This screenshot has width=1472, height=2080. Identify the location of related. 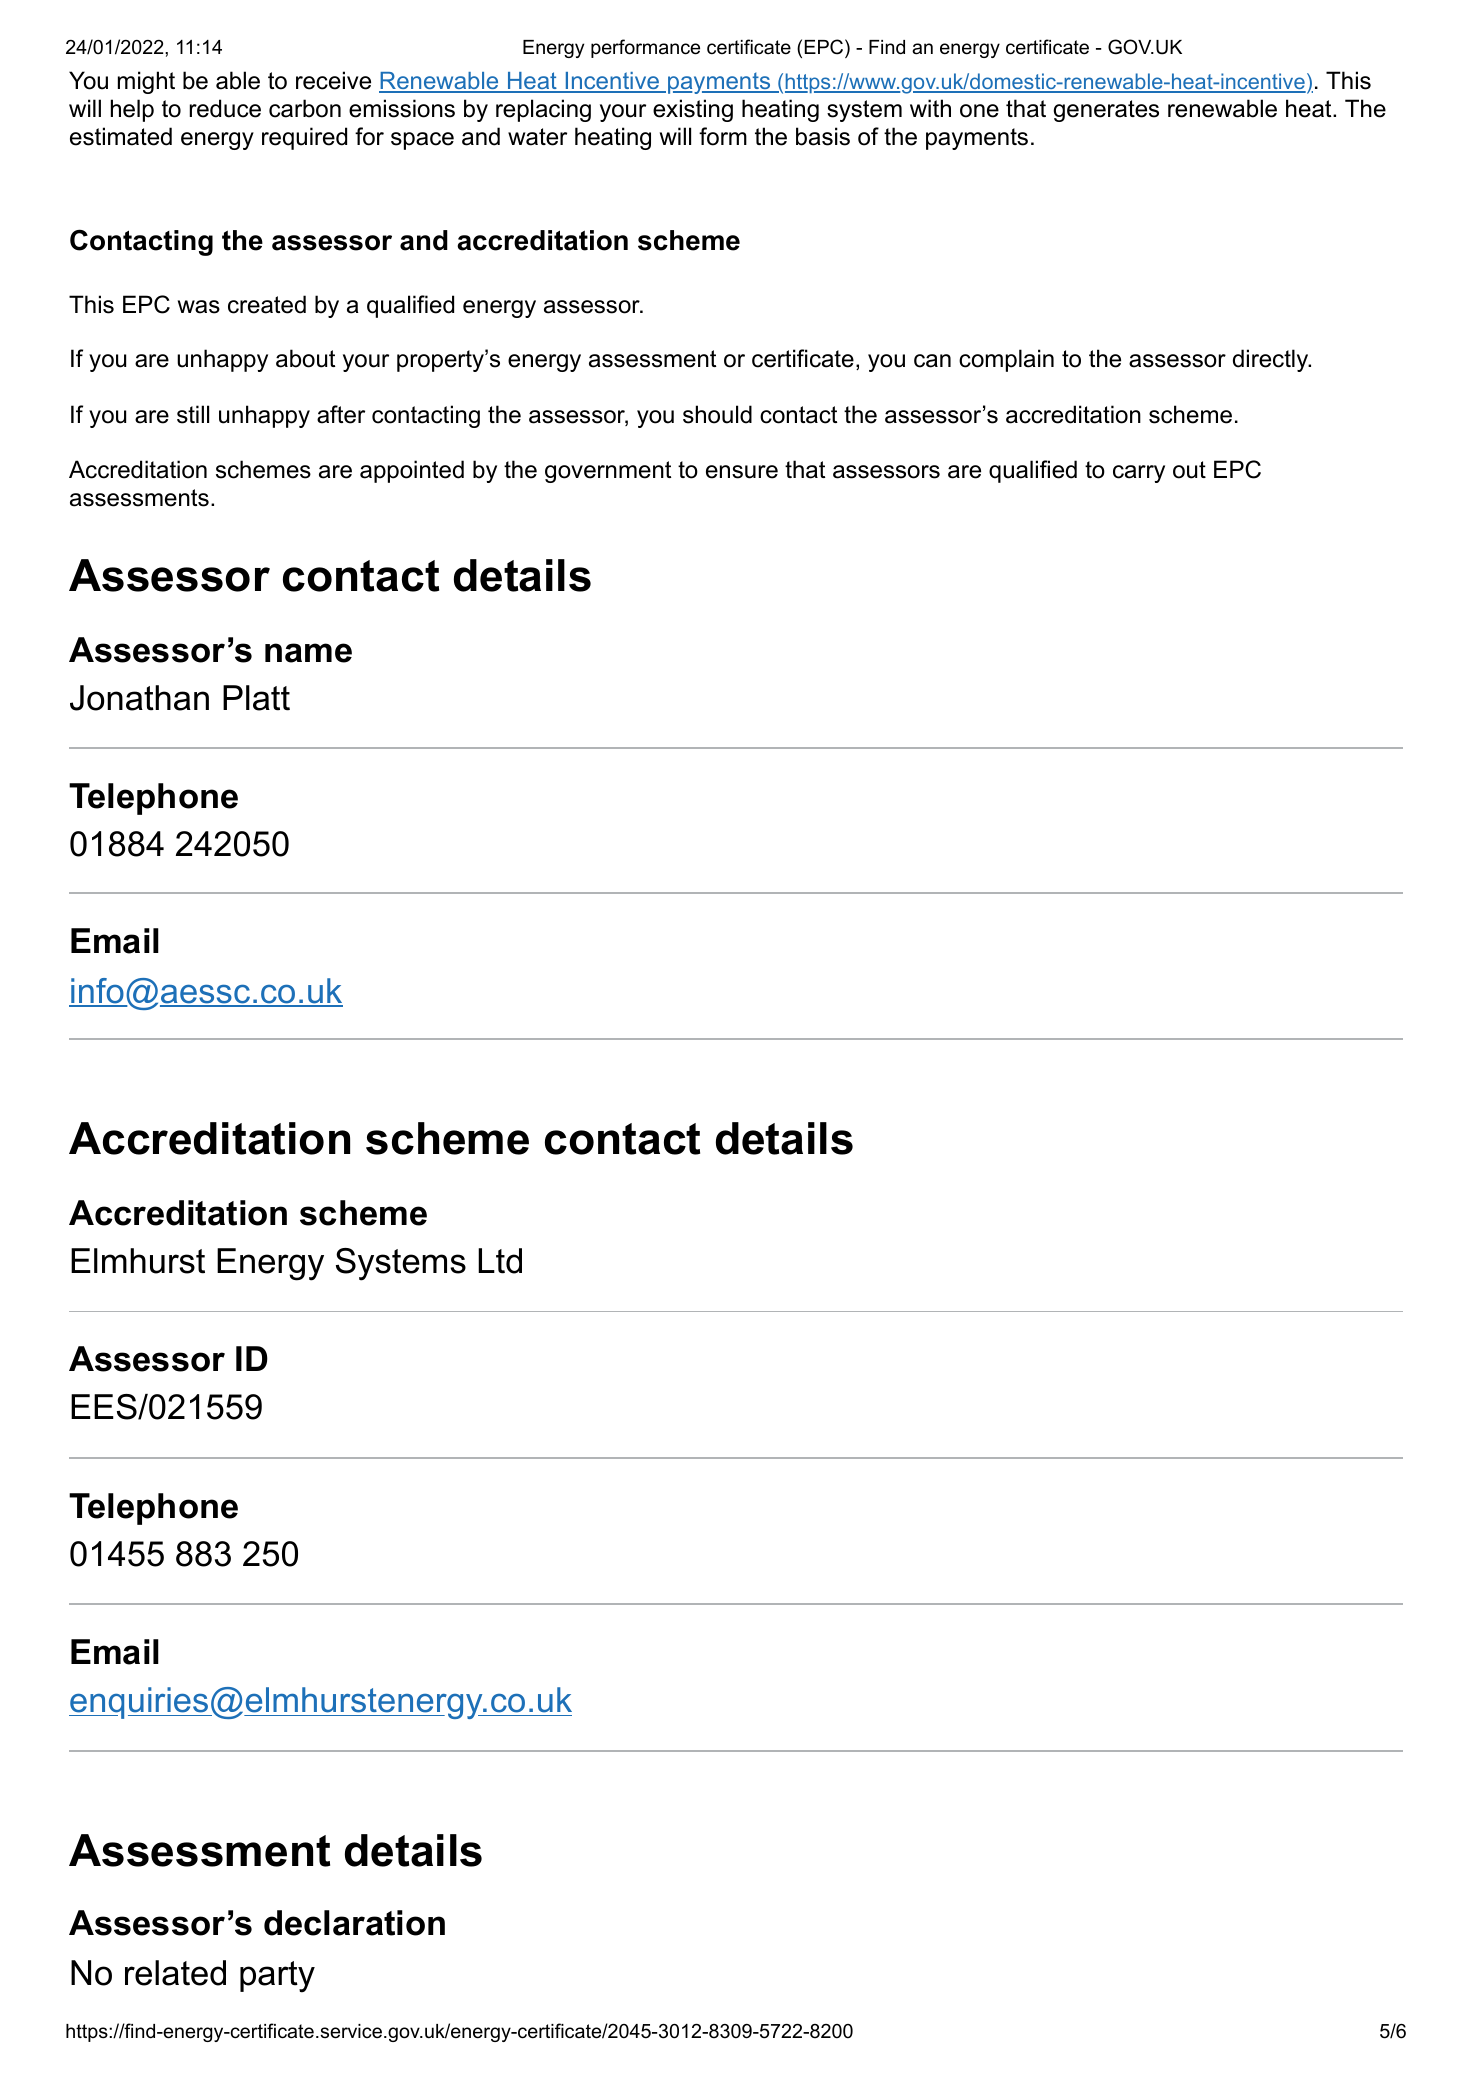
(175, 1973).
